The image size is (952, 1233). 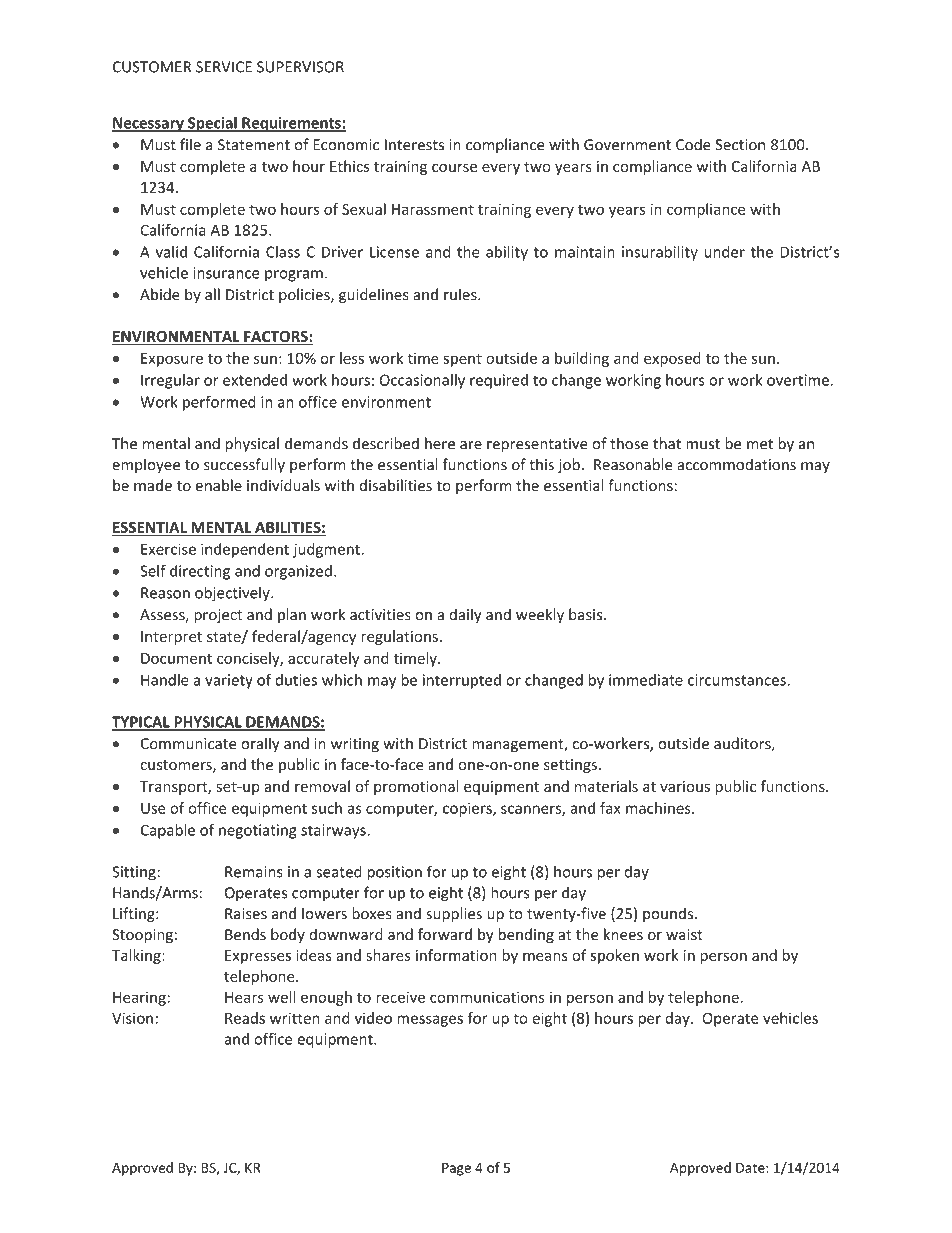 I want to click on daily, so click(x=465, y=615).
